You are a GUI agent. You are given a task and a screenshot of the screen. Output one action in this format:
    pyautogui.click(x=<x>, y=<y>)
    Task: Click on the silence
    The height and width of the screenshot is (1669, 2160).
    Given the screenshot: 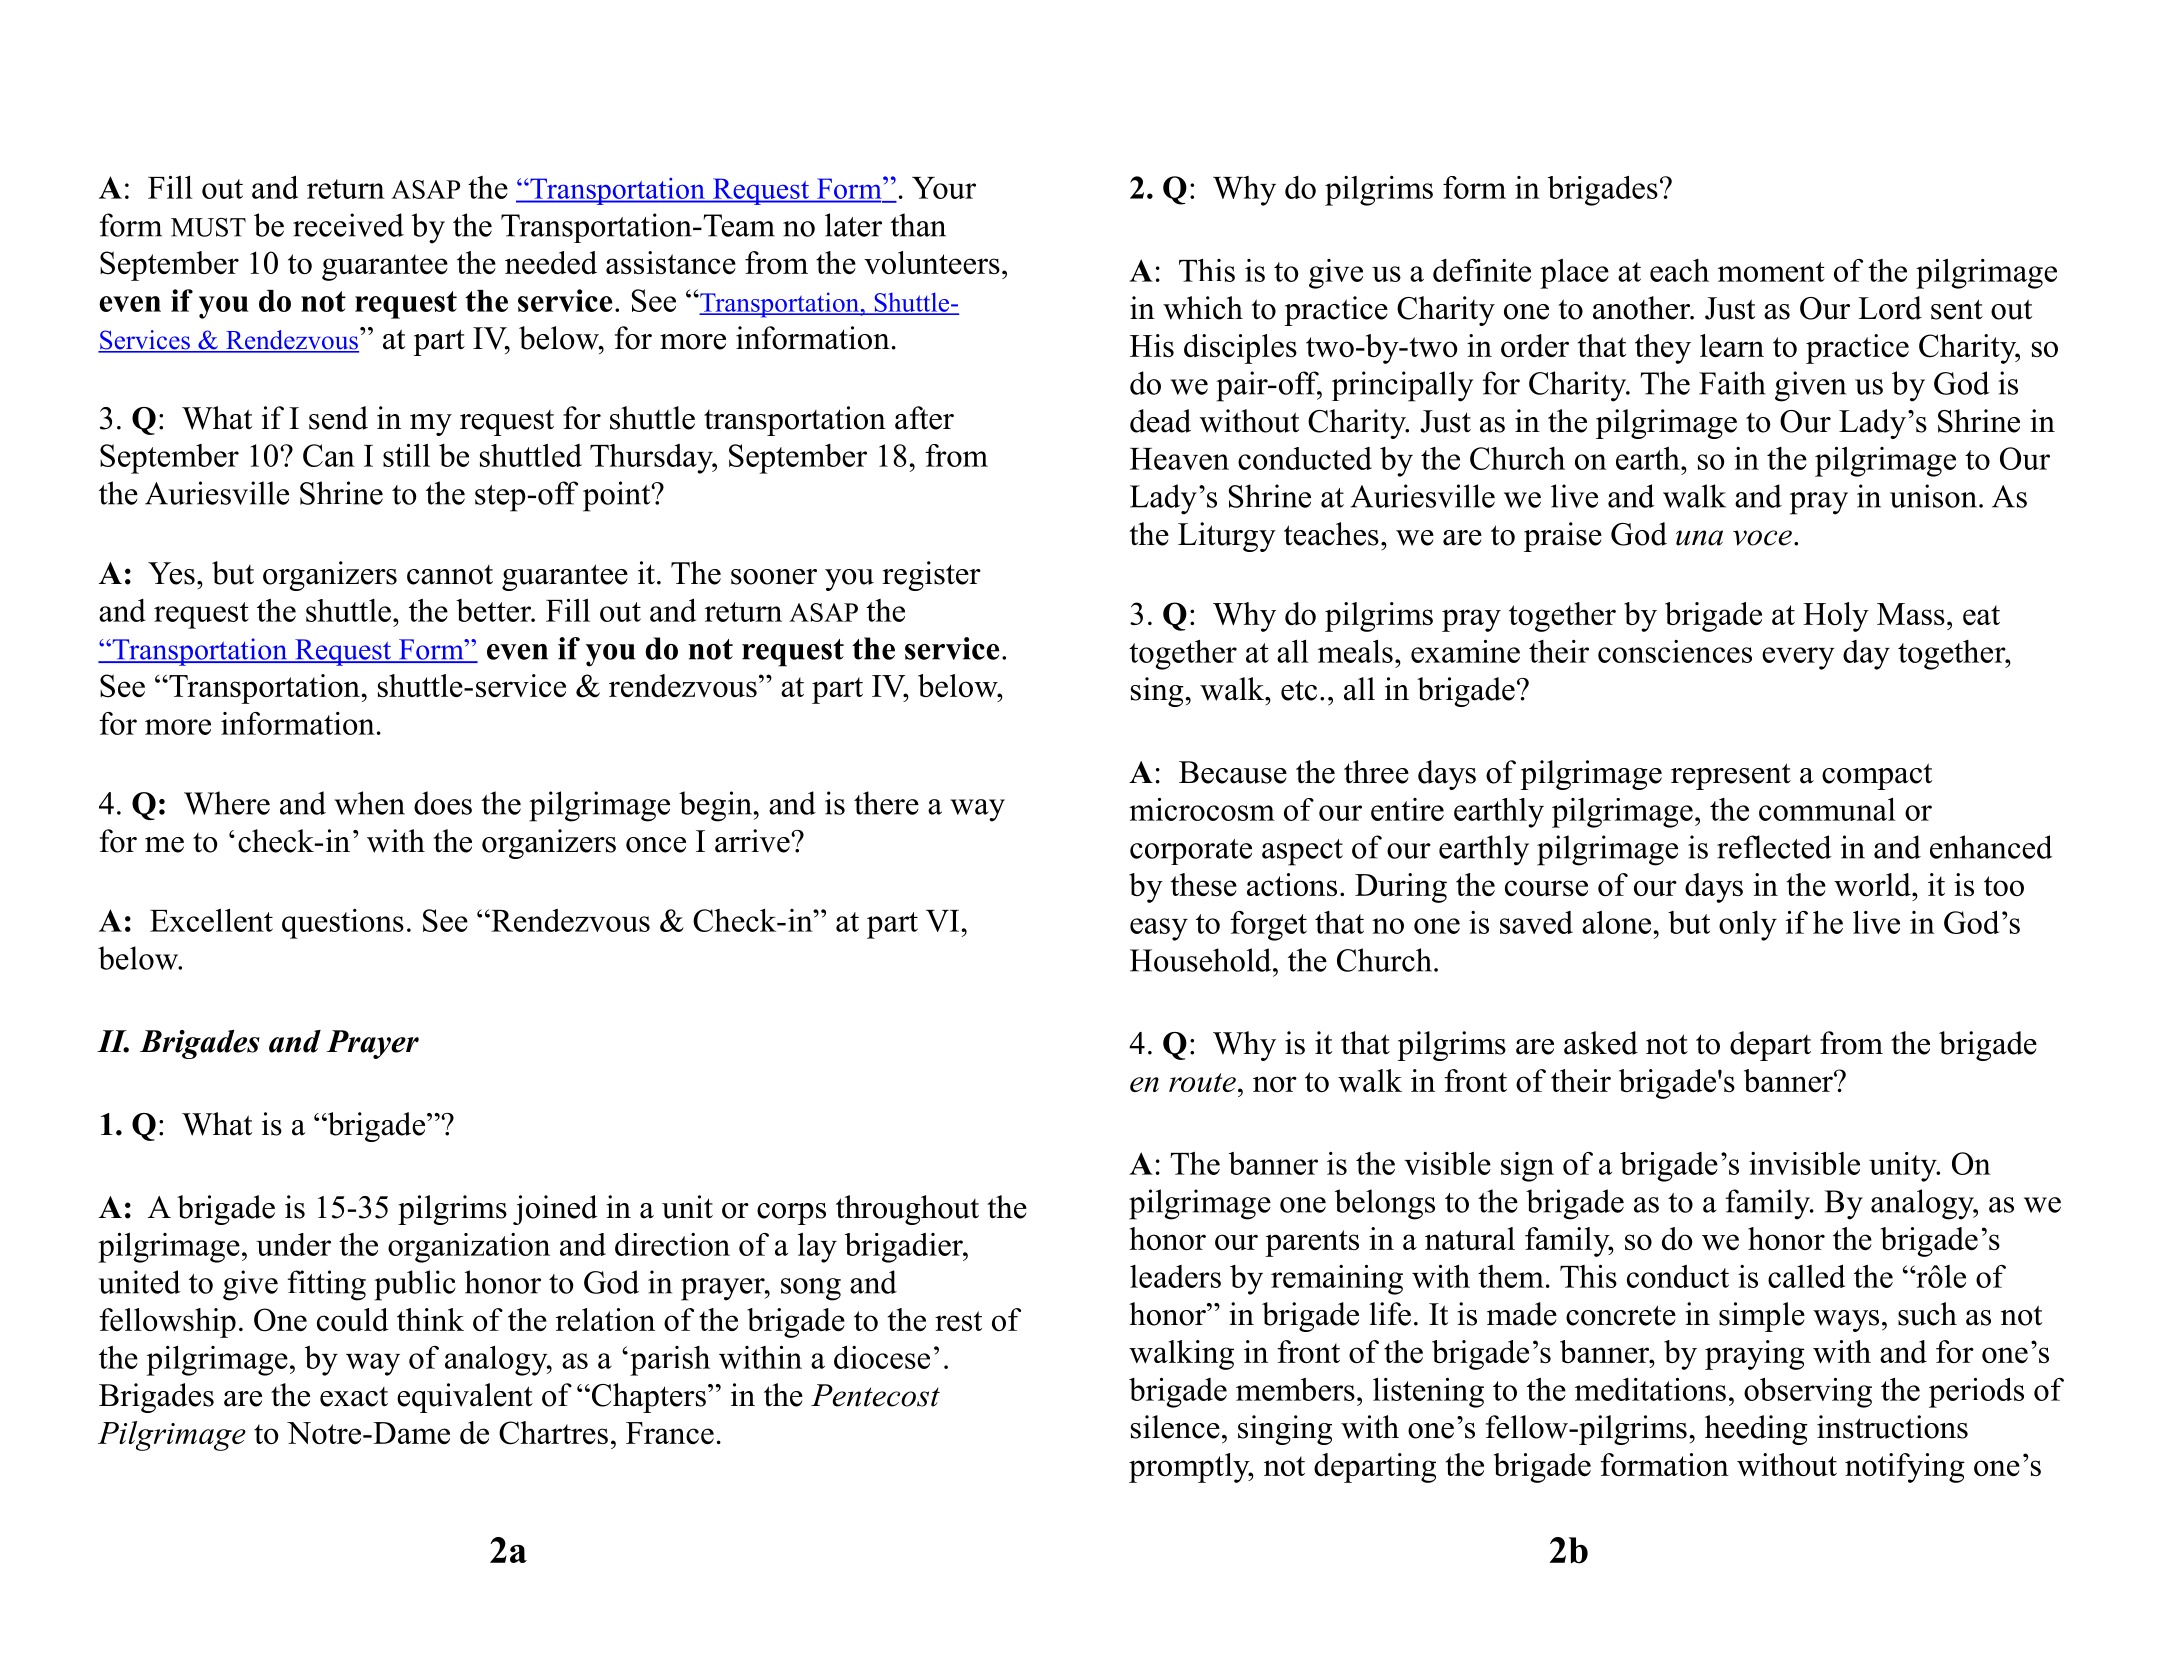 What is the action you would take?
    pyautogui.click(x=1175, y=1427)
